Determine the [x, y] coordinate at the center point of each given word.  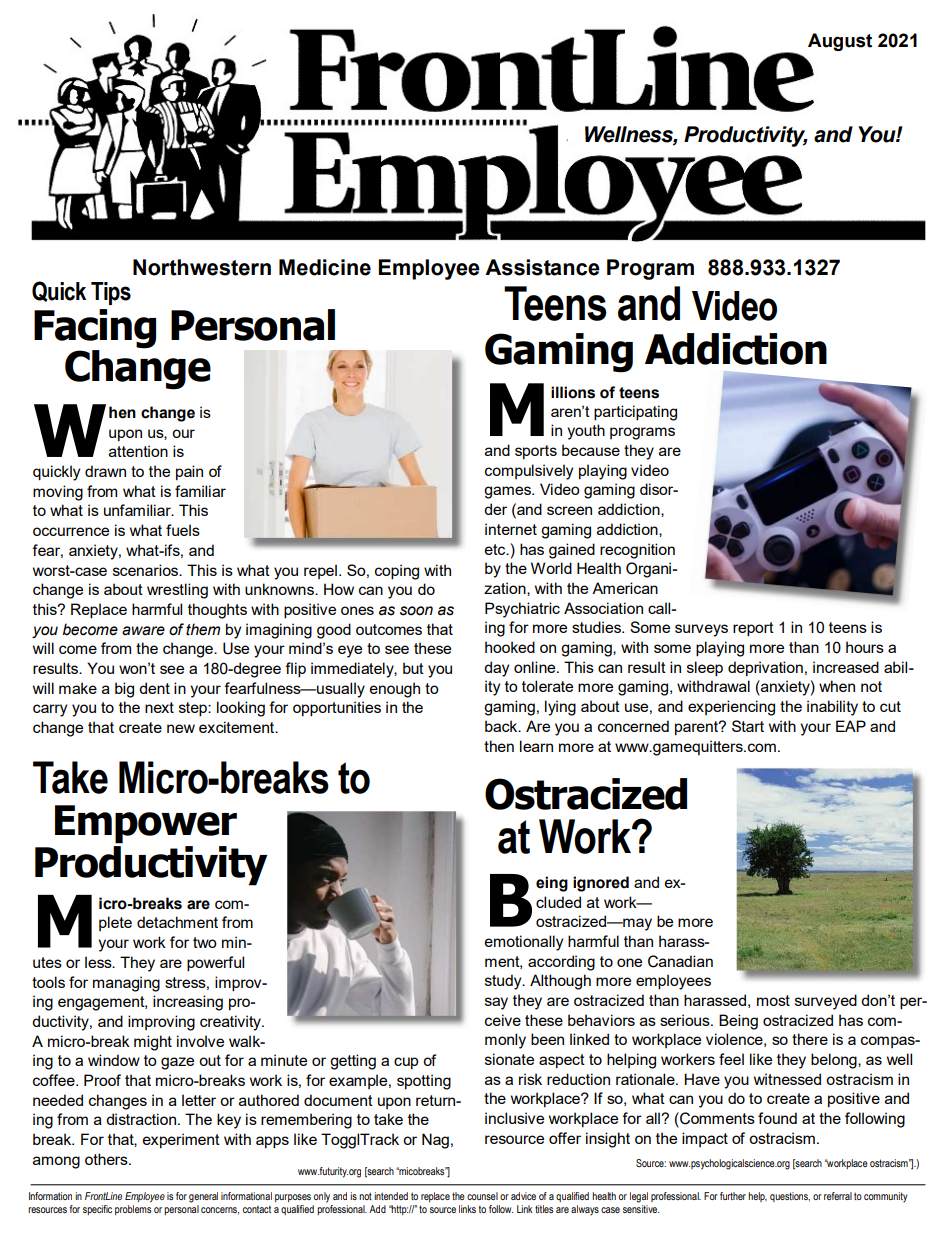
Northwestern [202, 267]
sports [536, 452]
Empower [146, 824]
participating [635, 413]
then [499, 746]
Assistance [542, 267]
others [107, 1159]
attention [138, 451]
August [840, 42]
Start [748, 726]
